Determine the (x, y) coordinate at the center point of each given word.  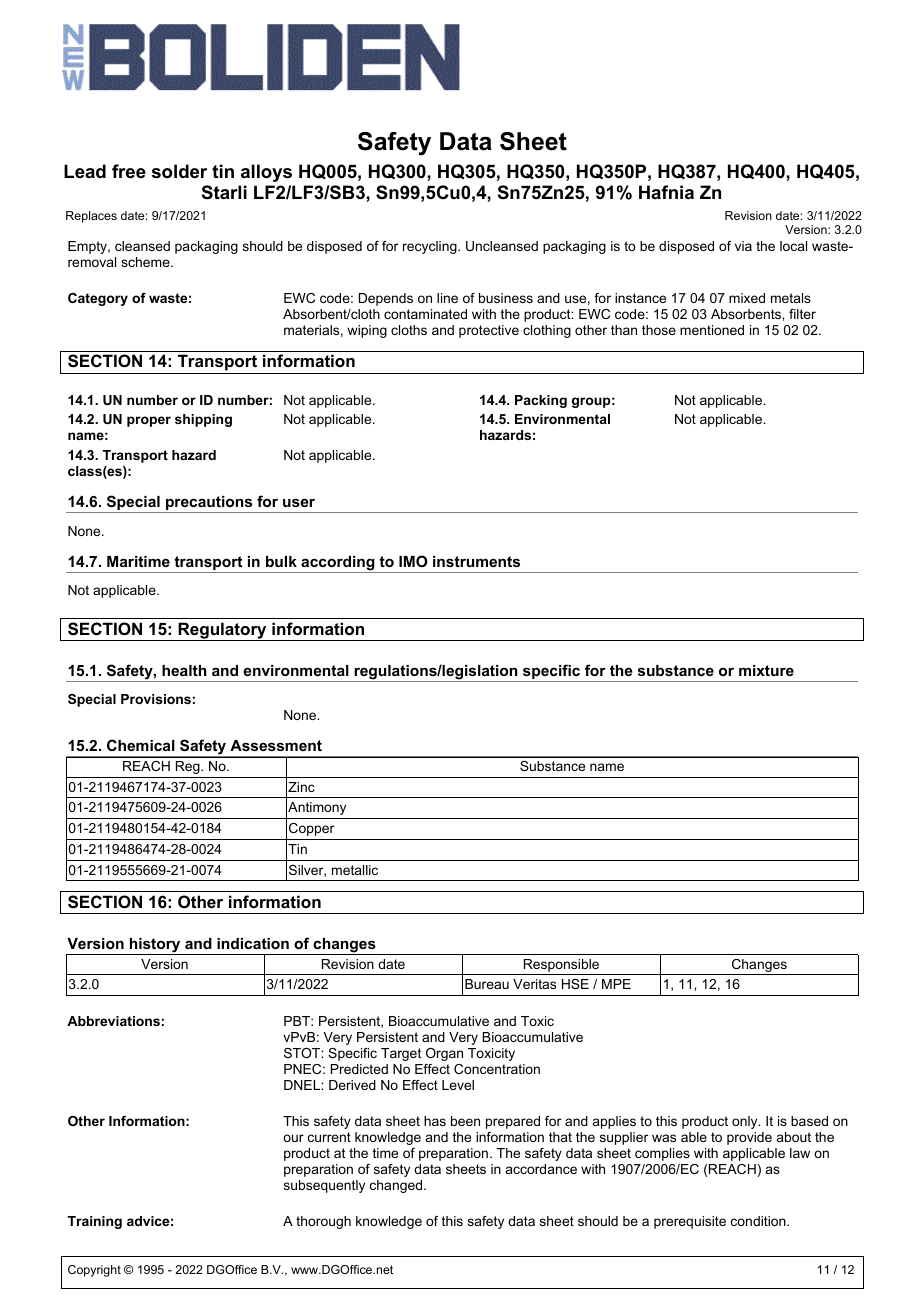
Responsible (561, 967)
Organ (444, 1054)
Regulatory (222, 631)
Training (94, 1222)
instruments (476, 561)
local (793, 246)
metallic (355, 870)
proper (149, 421)
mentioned (712, 330)
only (746, 1122)
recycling (431, 247)
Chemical (141, 745)
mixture (766, 670)
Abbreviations (113, 1021)
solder (179, 171)
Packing (541, 401)
